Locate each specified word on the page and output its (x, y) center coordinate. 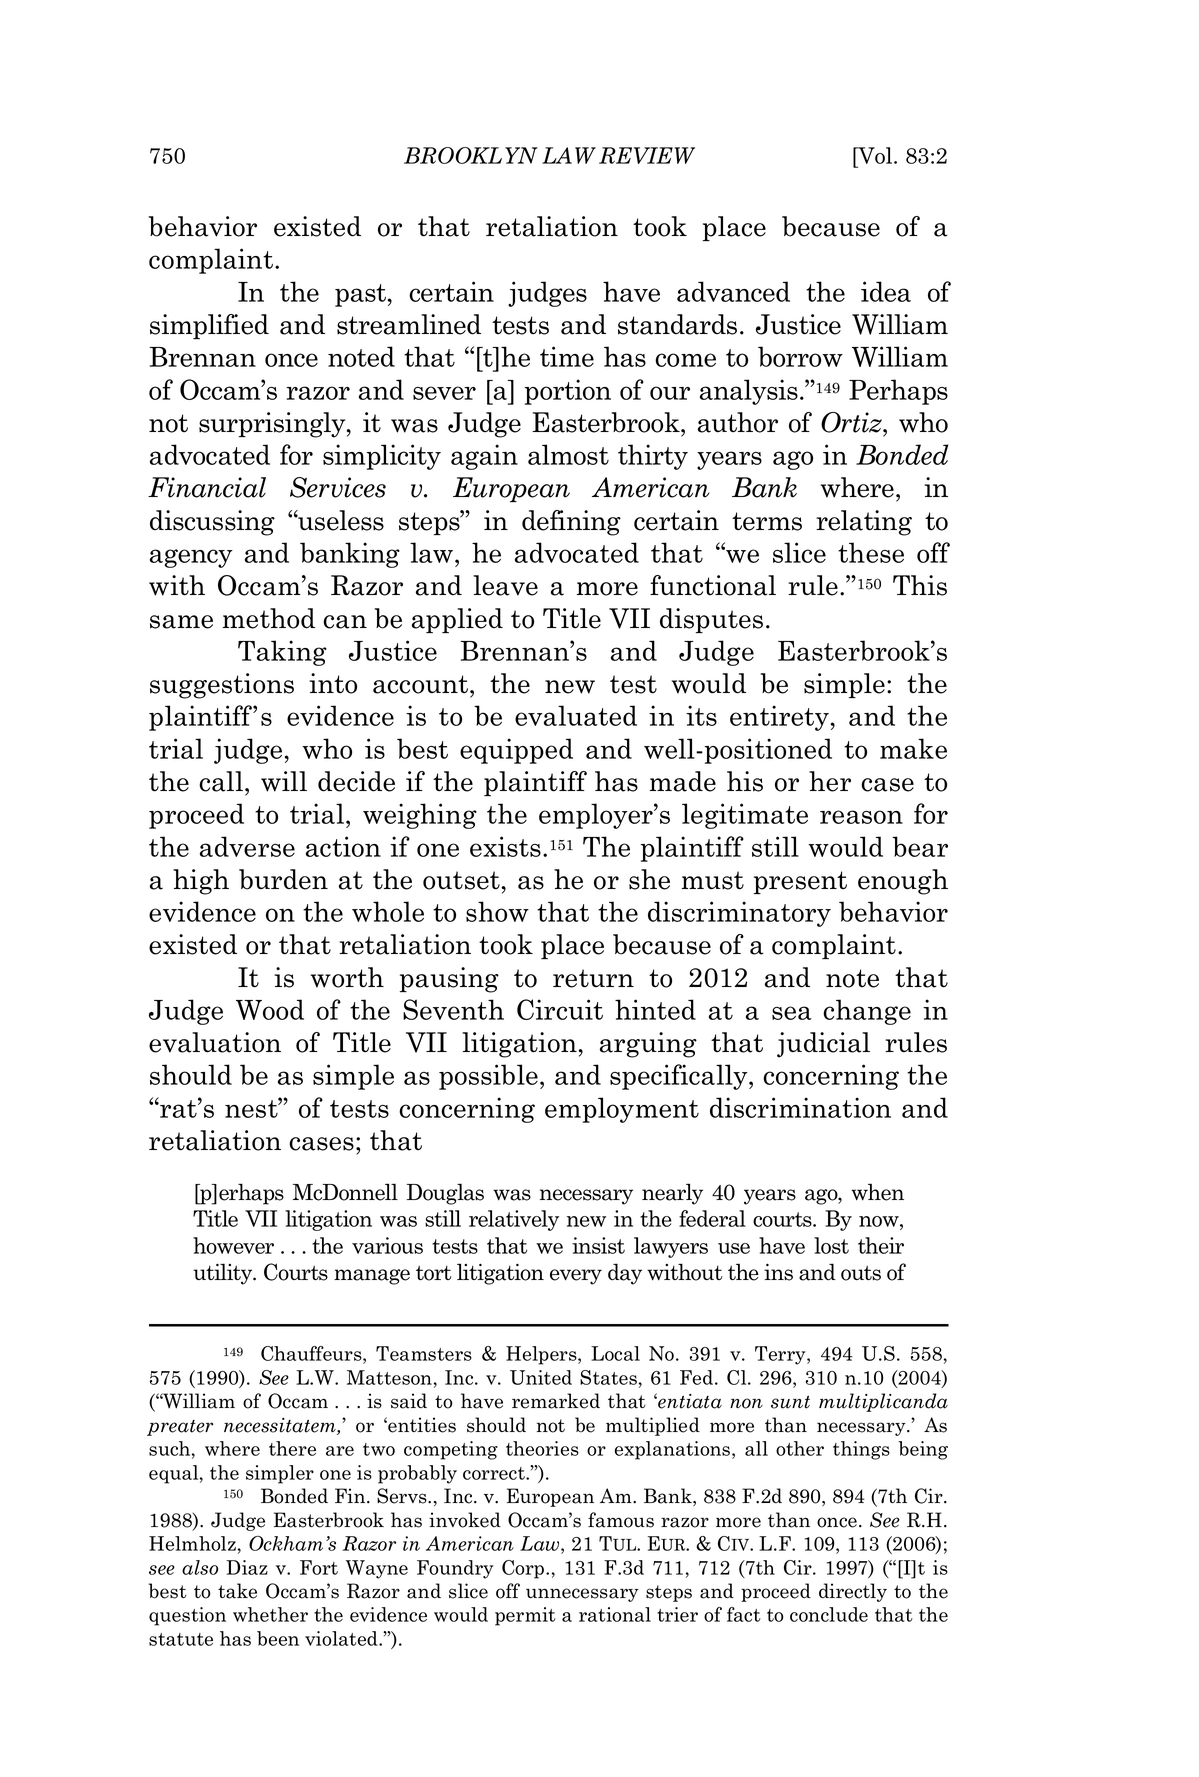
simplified (209, 326)
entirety (779, 718)
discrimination (800, 1107)
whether (270, 1614)
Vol (875, 157)
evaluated (576, 715)
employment (622, 1110)
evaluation (215, 1042)
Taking (282, 653)
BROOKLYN (471, 155)
